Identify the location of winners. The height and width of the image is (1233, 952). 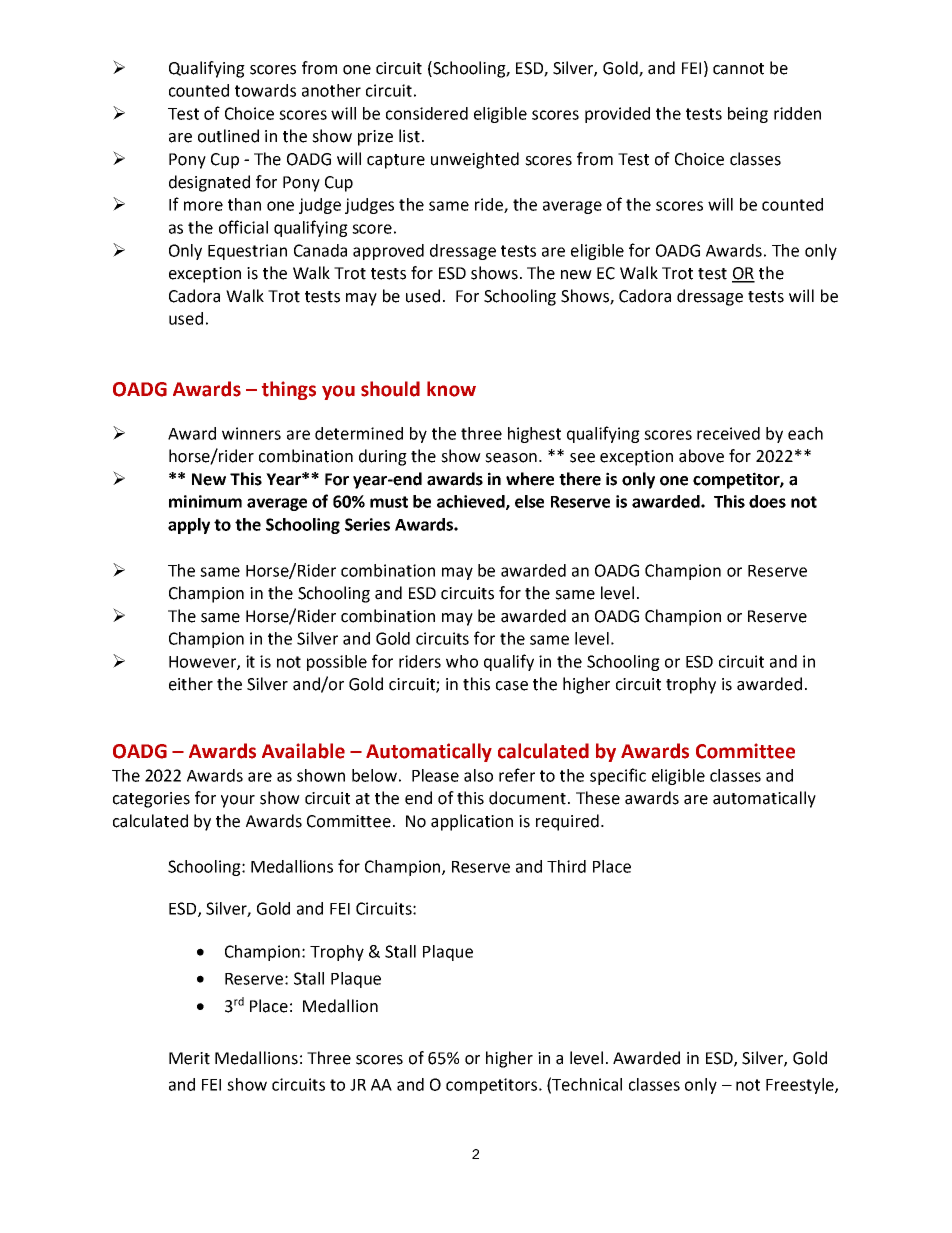
(251, 433).
